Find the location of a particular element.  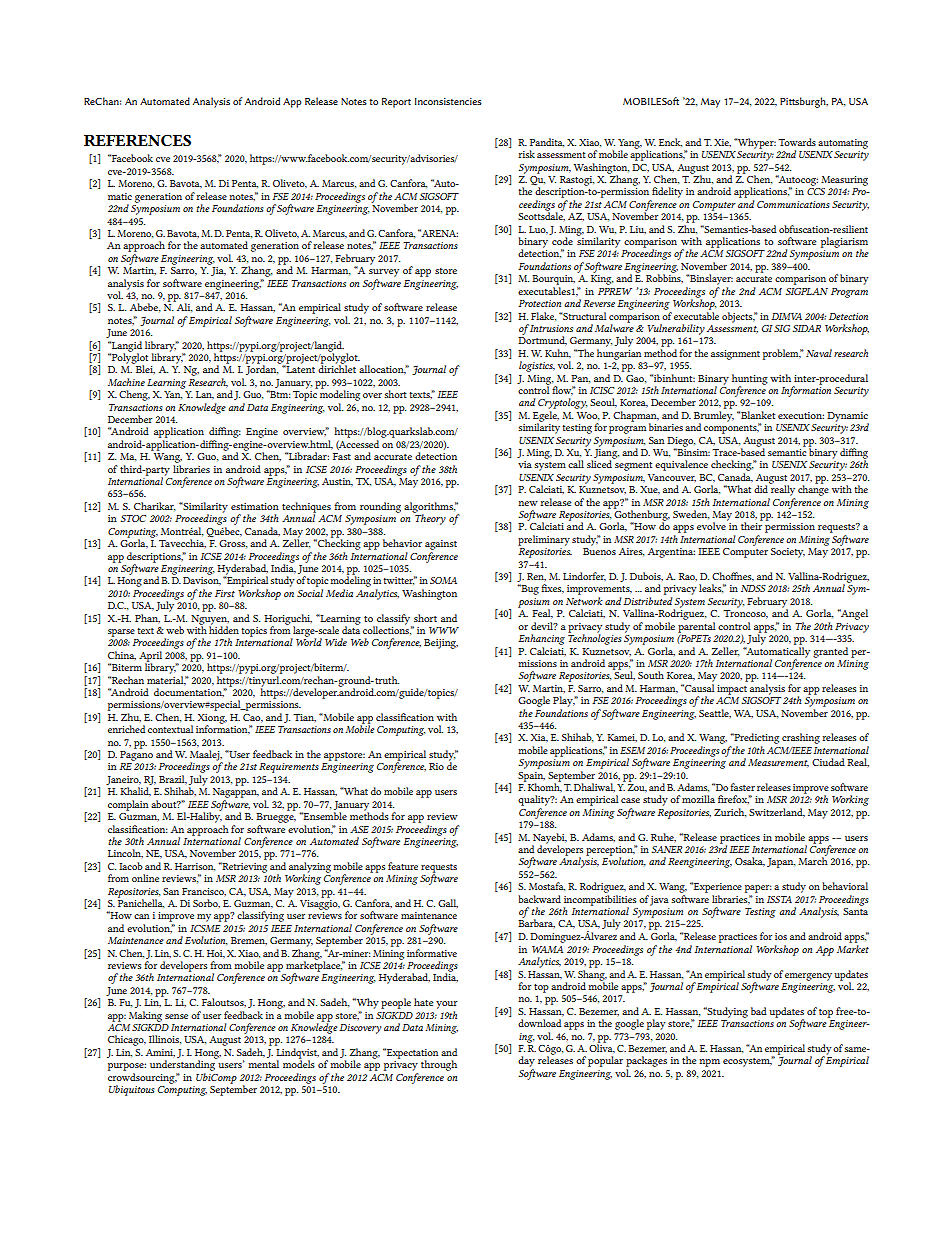

Harrison is located at coordinates (195, 867).
